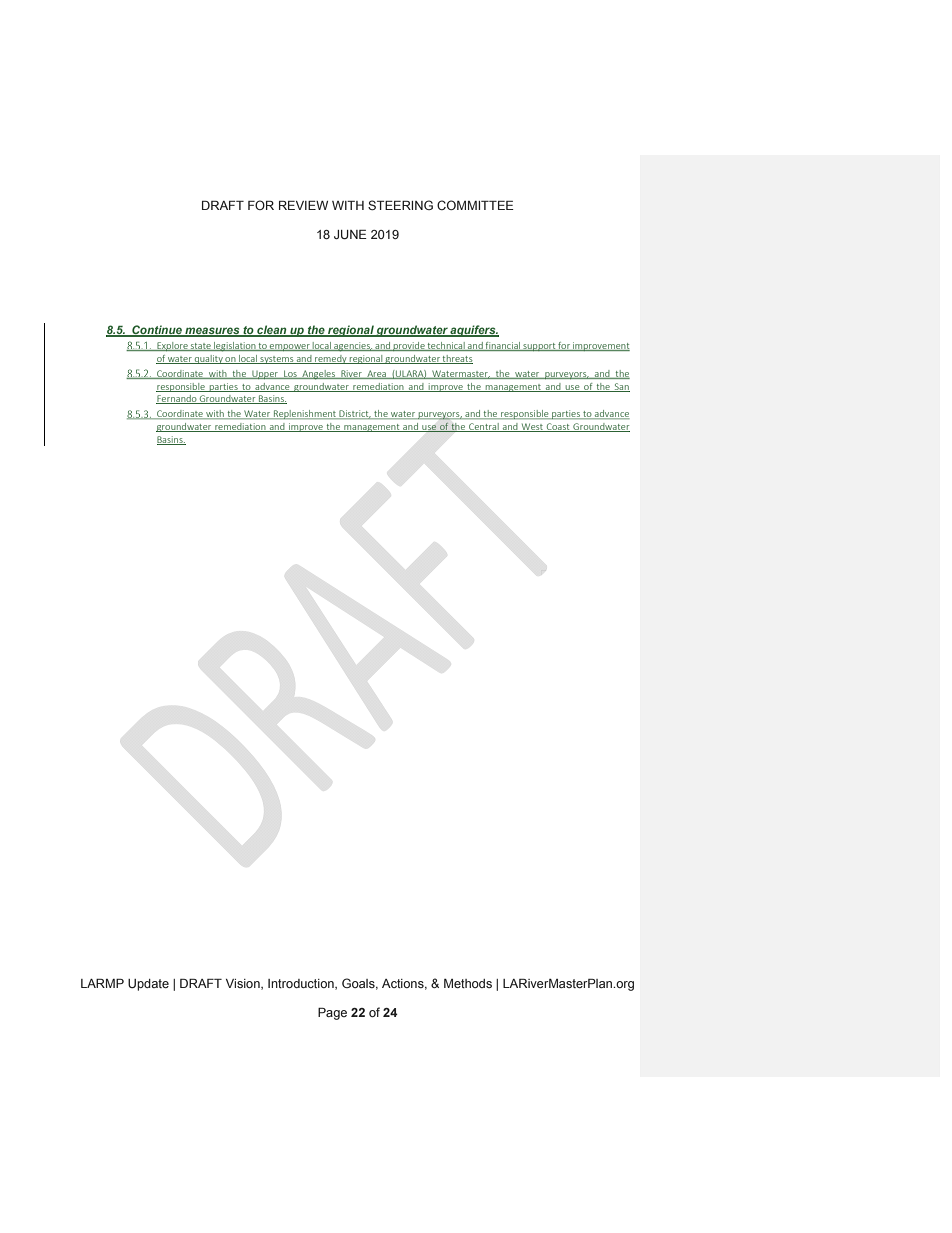  What do you see at coordinates (484, 427) in the page?
I see `Central` at bounding box center [484, 427].
